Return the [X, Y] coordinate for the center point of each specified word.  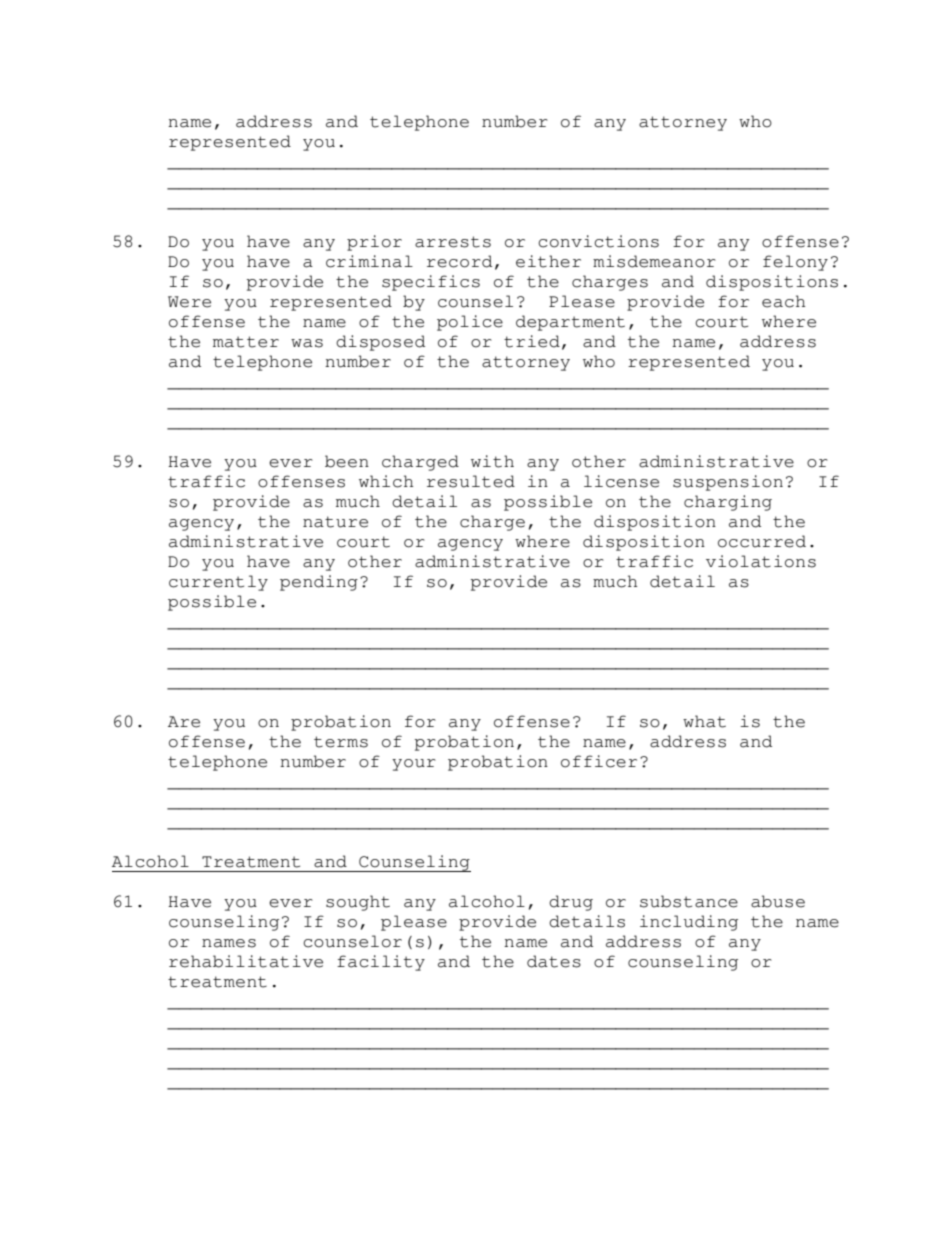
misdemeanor [654, 261]
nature [335, 522]
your [414, 765]
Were [189, 302]
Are [184, 722]
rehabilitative [246, 961]
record [459, 261]
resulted [471, 481]
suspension [728, 483]
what [704, 721]
